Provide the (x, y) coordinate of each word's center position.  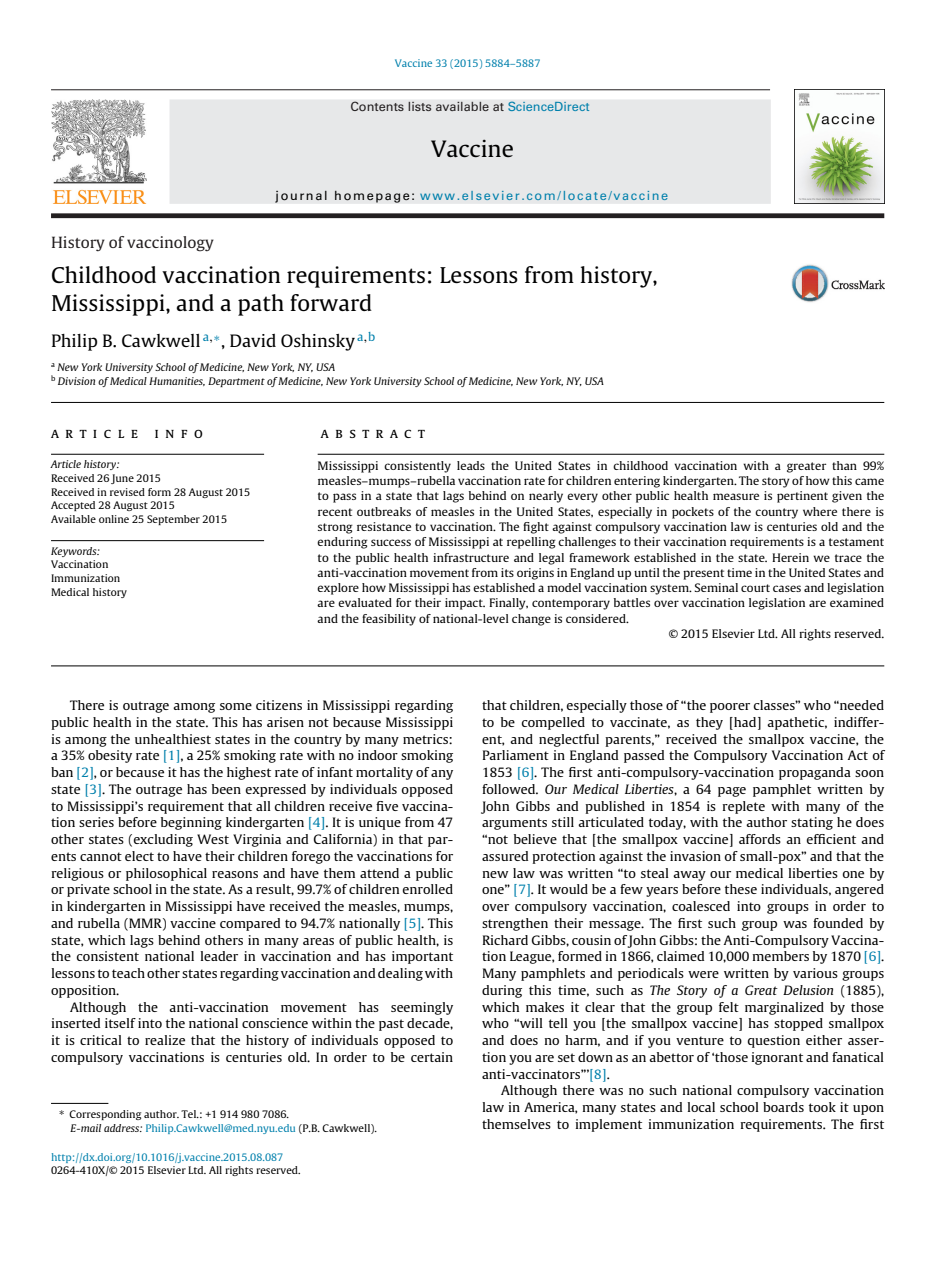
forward (331, 302)
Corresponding (105, 1115)
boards (783, 1107)
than (844, 465)
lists (420, 106)
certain (432, 1057)
